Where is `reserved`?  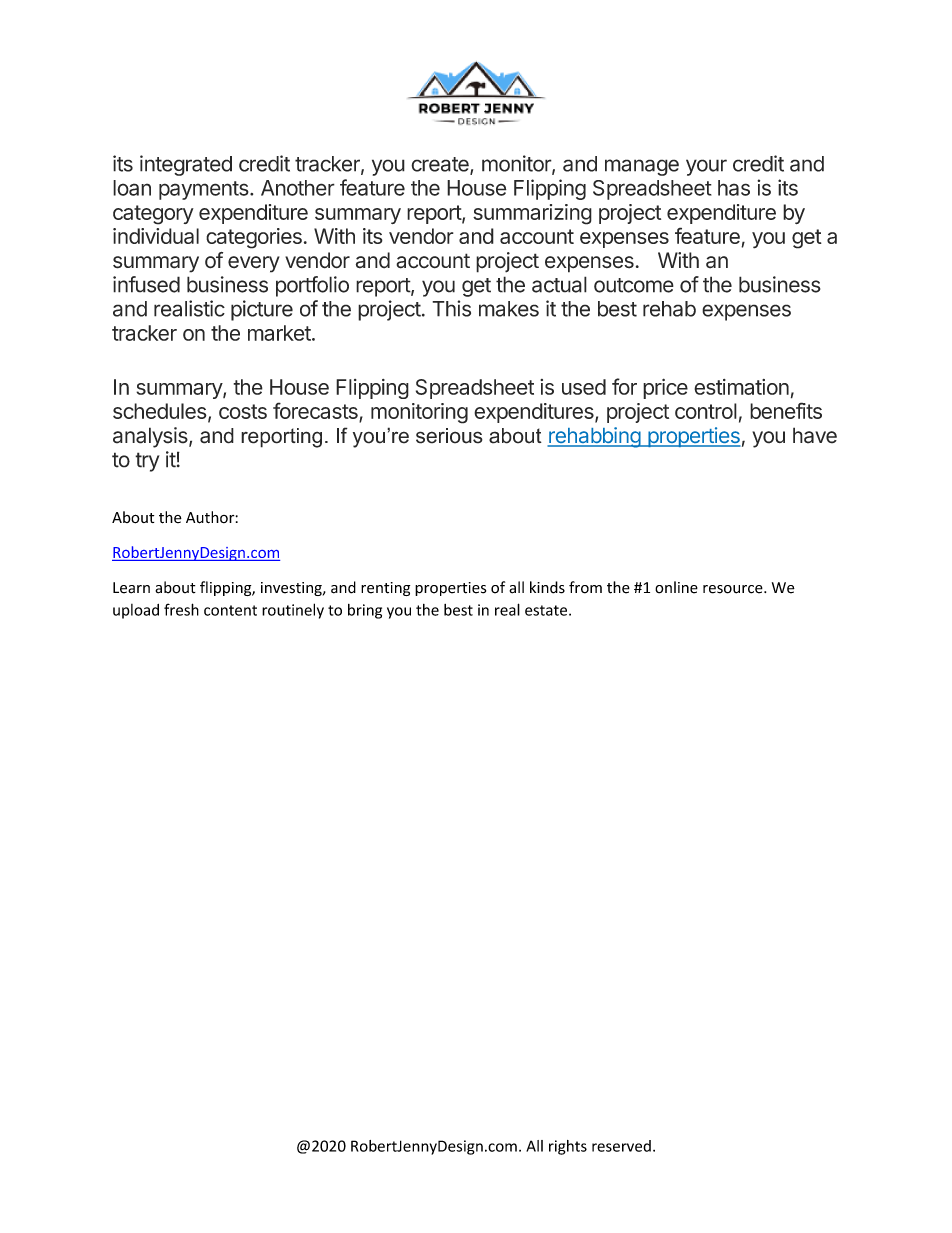 reserved is located at coordinates (621, 1146).
